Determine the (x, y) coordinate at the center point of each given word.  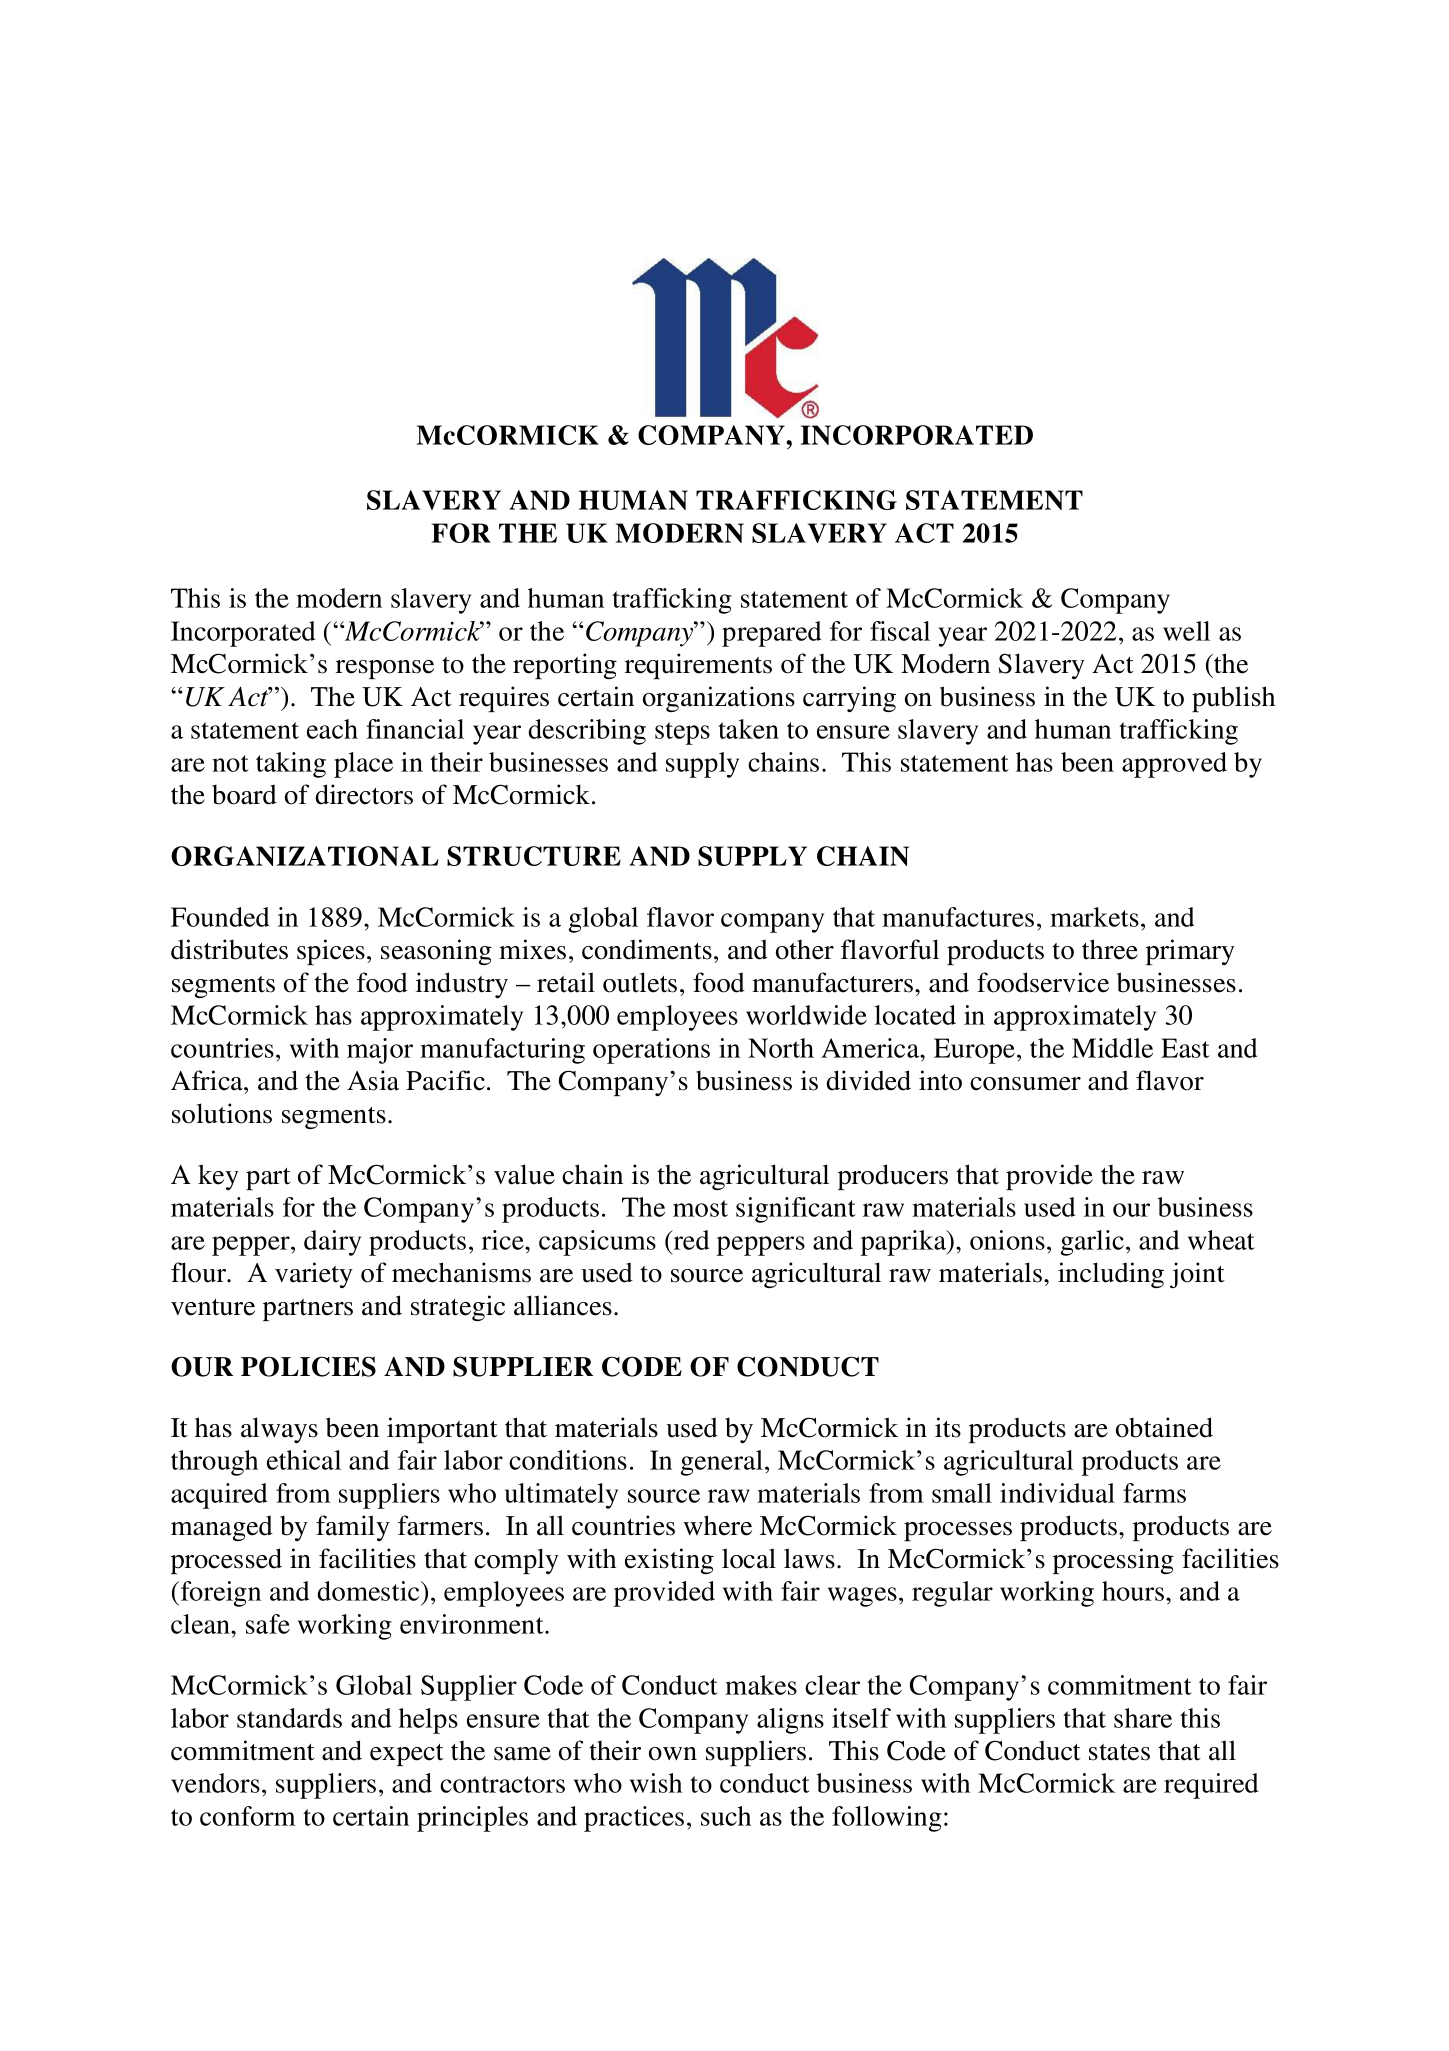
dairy (332, 1243)
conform (248, 1816)
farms (1154, 1493)
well (1186, 631)
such (726, 1816)
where (718, 1525)
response (385, 669)
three (1110, 949)
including (1111, 1275)
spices (331, 952)
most (700, 1208)
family (353, 1528)
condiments (647, 949)
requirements (698, 666)
